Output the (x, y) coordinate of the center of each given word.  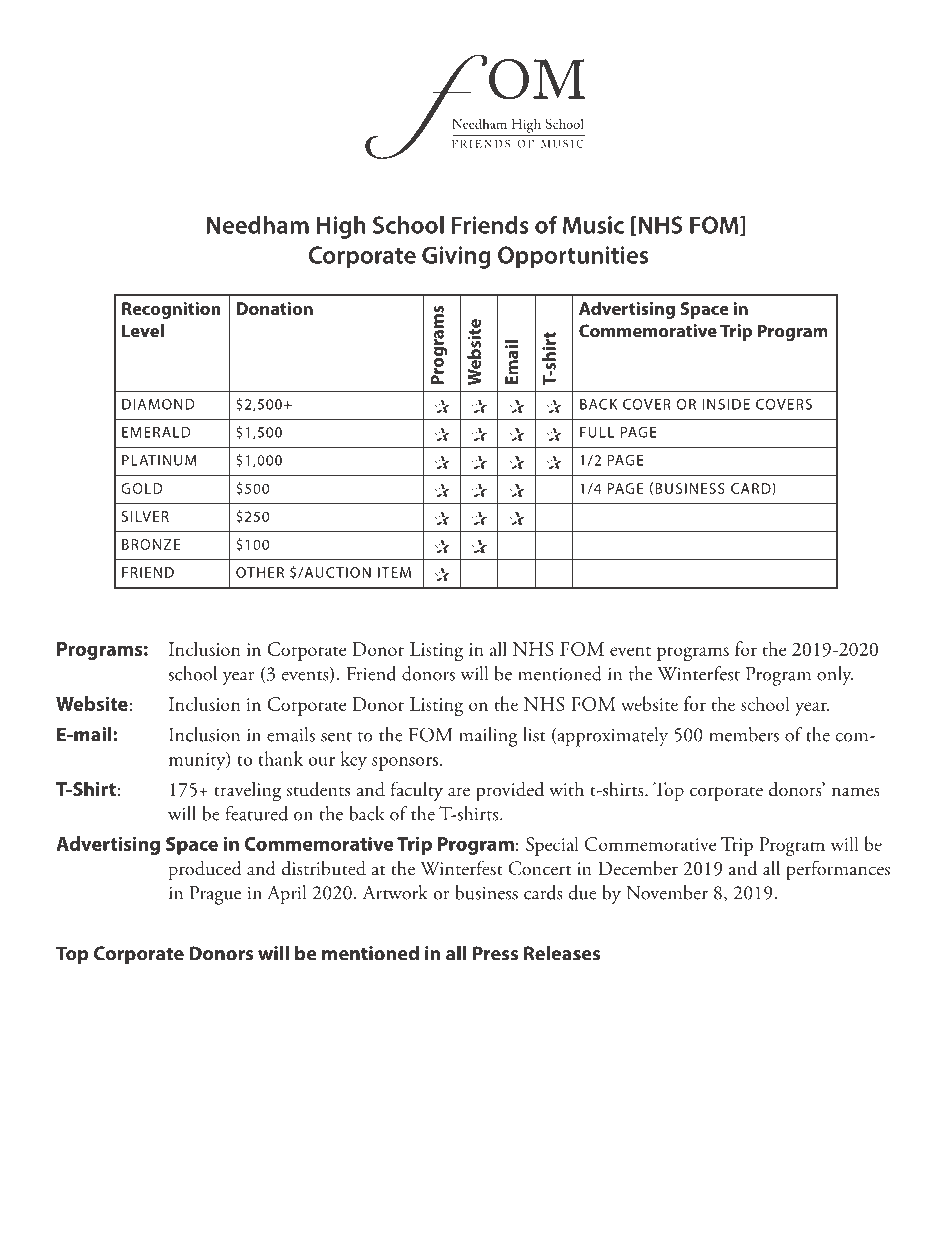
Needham (257, 225)
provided (510, 791)
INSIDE (726, 404)
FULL (597, 432)
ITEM (394, 572)
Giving (456, 257)
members (744, 734)
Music (593, 225)
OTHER (260, 572)
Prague (215, 895)
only (835, 675)
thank (281, 758)
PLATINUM (159, 460)
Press (495, 953)
